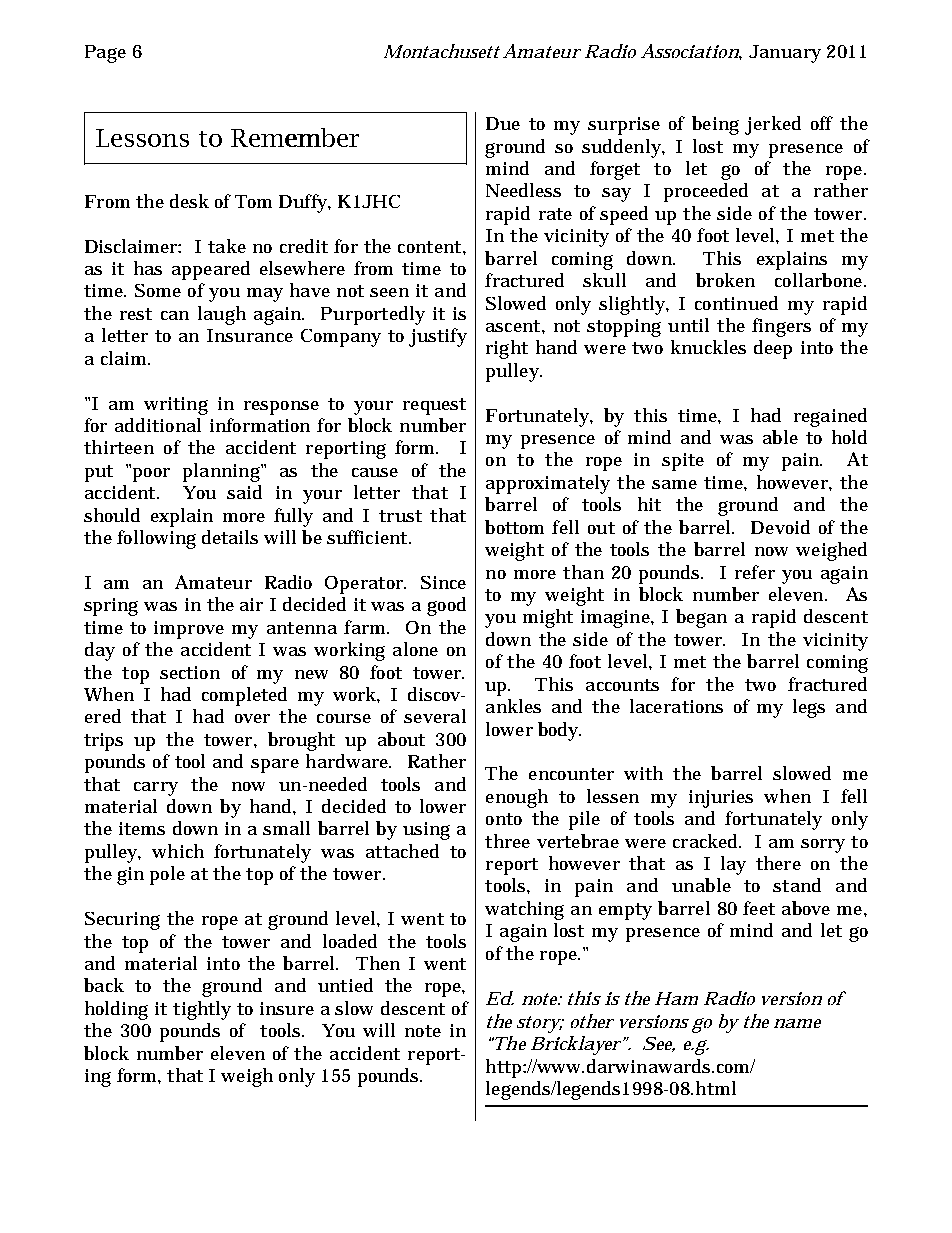 The height and width of the page is (1233, 952). I want to click on refer, so click(755, 572).
